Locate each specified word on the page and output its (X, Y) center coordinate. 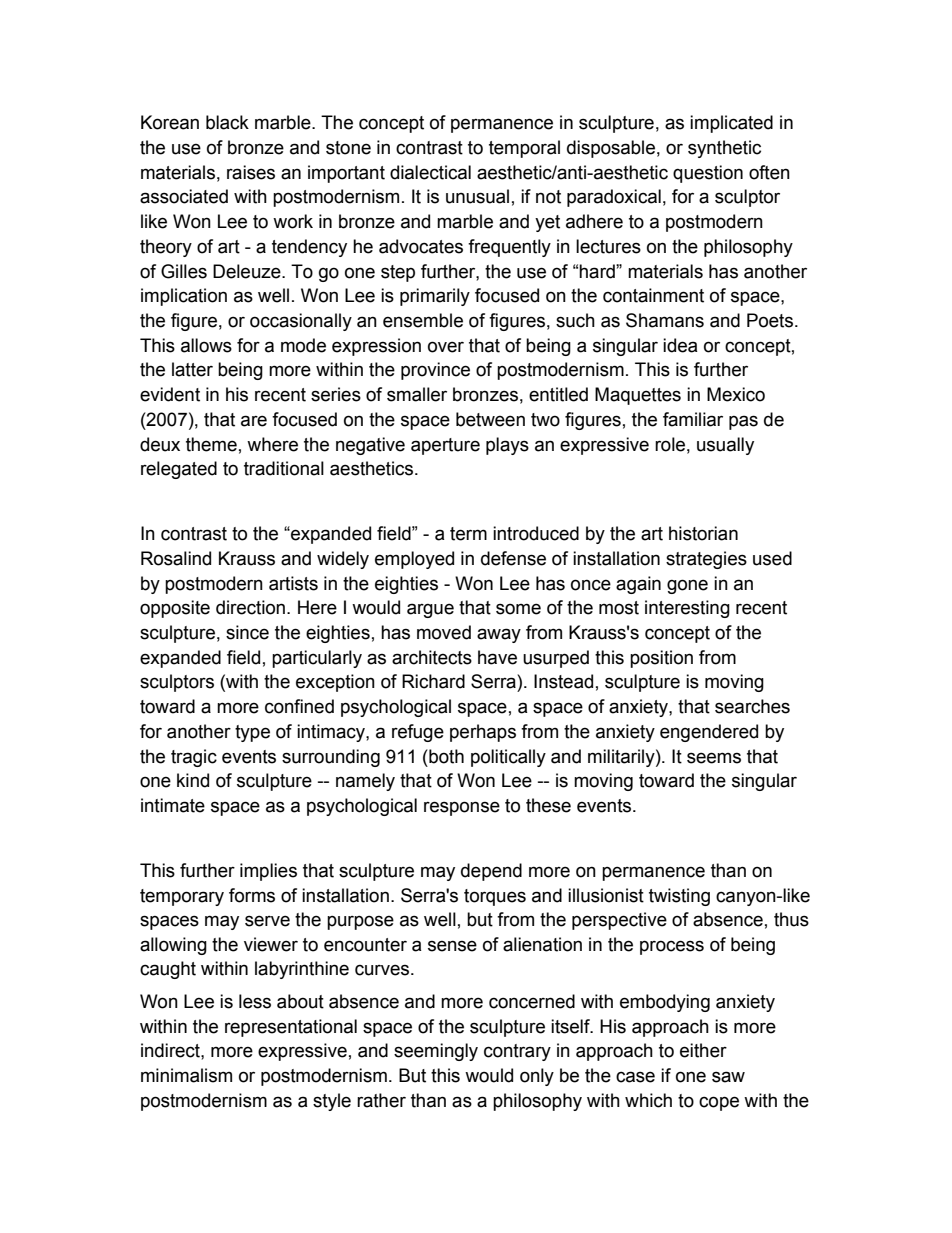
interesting (687, 609)
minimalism (186, 1075)
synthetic (724, 149)
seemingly (436, 1052)
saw (728, 1077)
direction (252, 607)
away (499, 635)
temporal (524, 149)
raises (251, 172)
